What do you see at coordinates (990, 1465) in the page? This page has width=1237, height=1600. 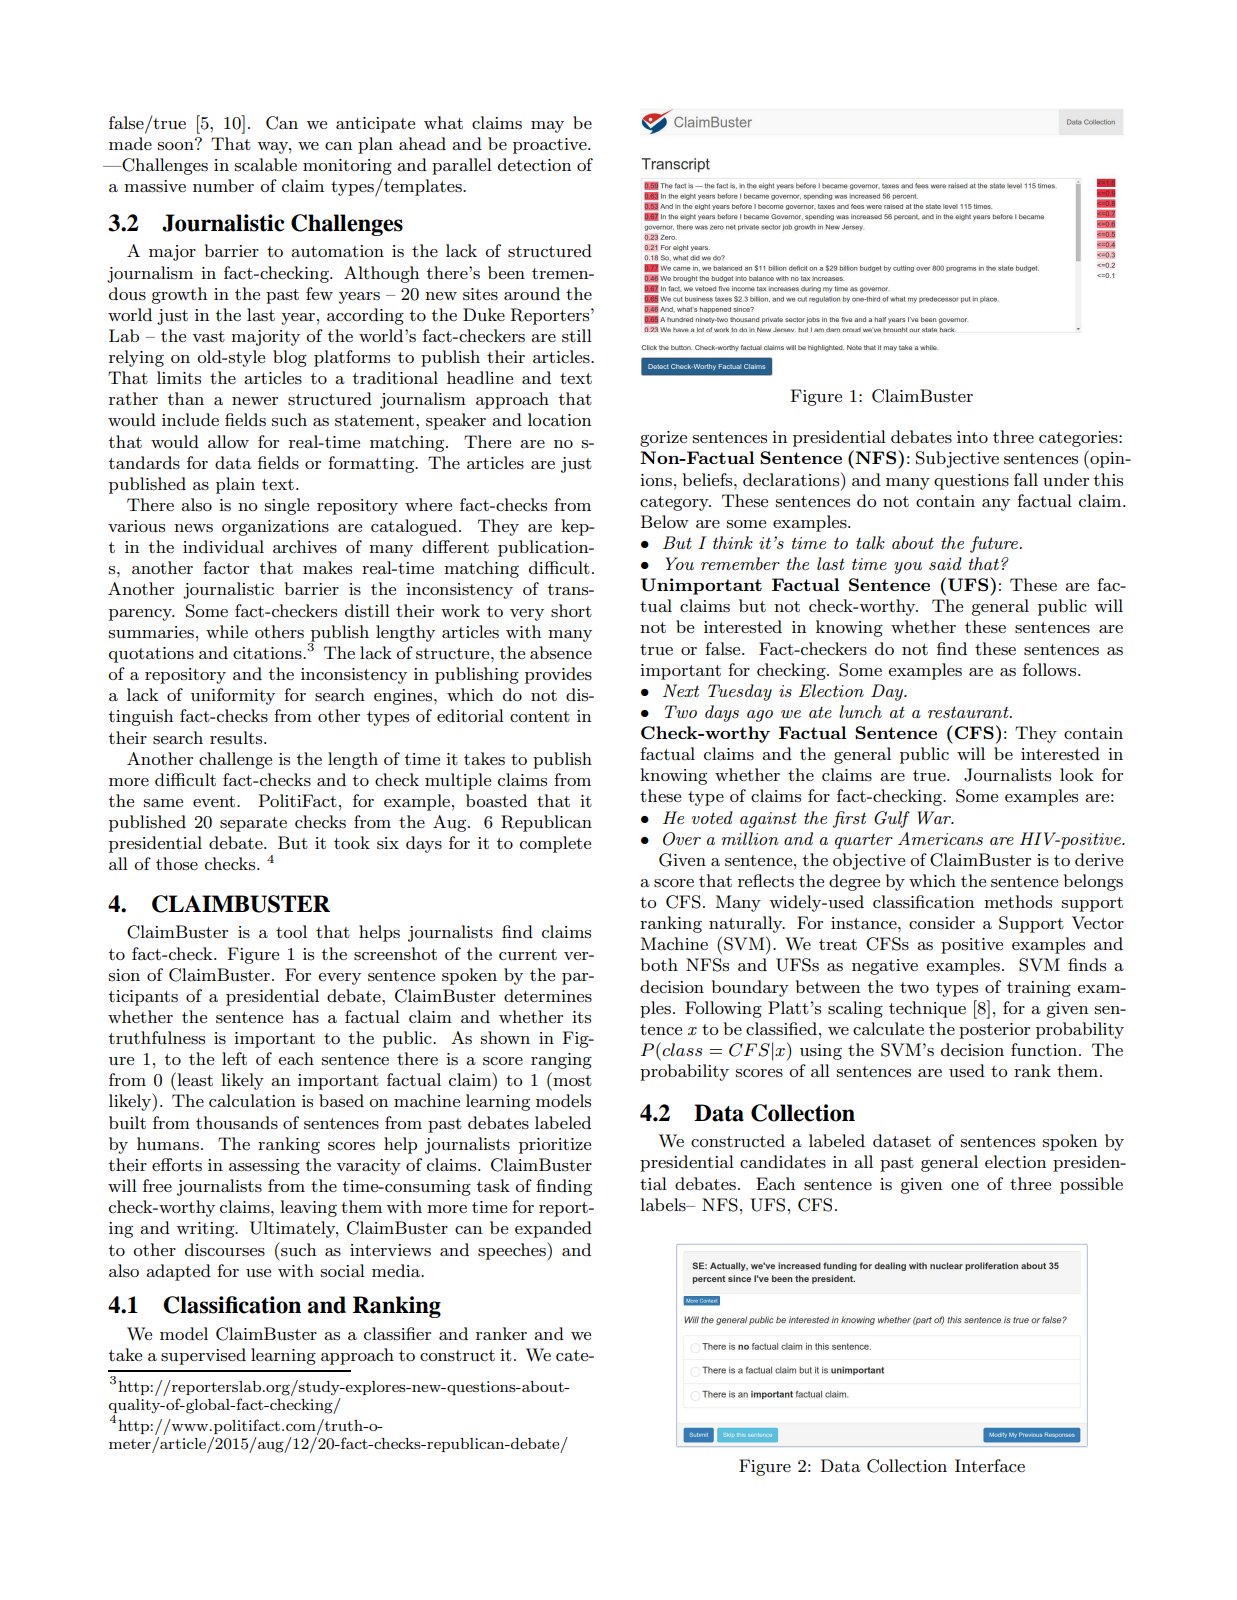 I see `Interface` at bounding box center [990, 1465].
